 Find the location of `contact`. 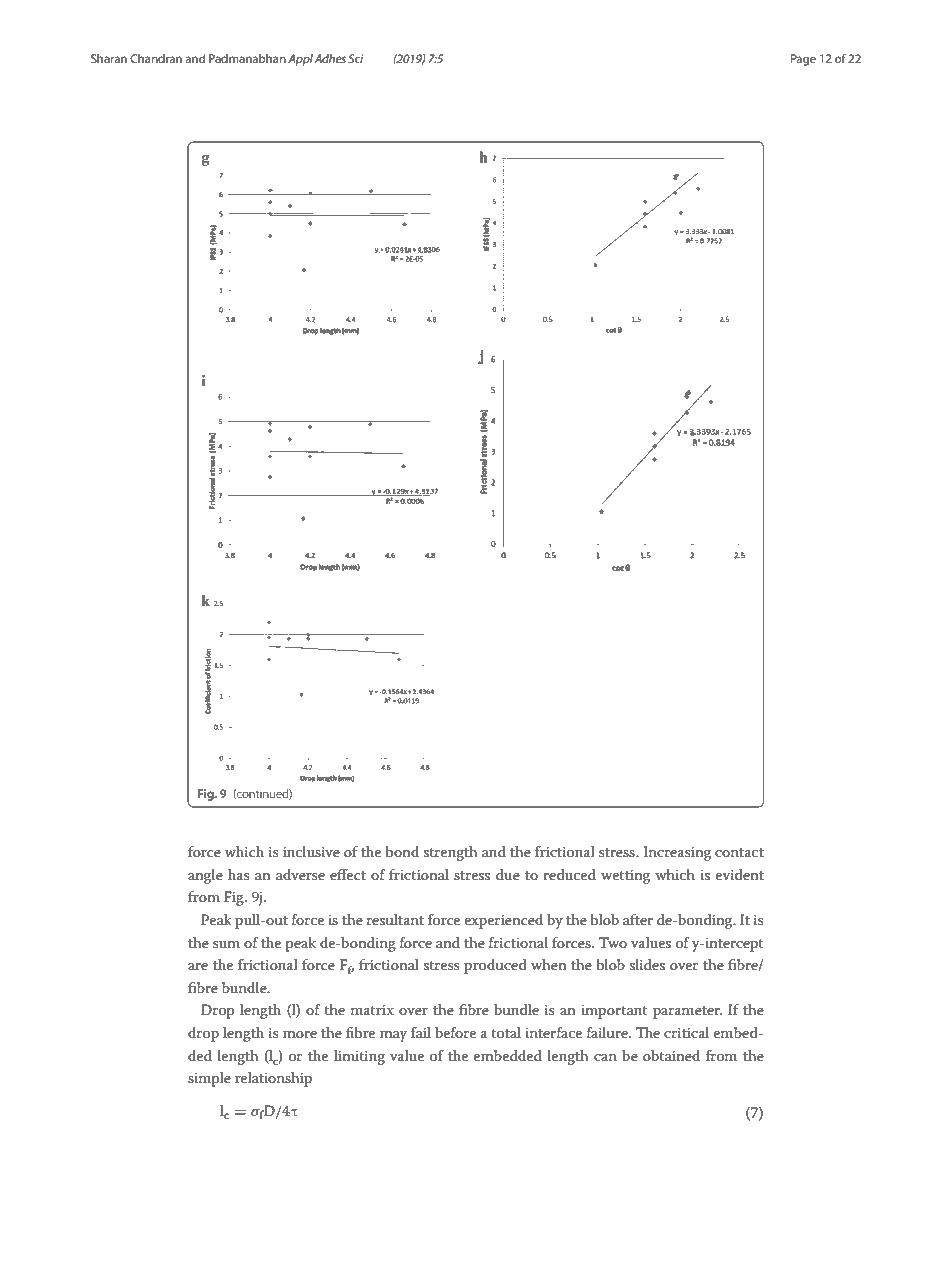

contact is located at coordinates (739, 852).
